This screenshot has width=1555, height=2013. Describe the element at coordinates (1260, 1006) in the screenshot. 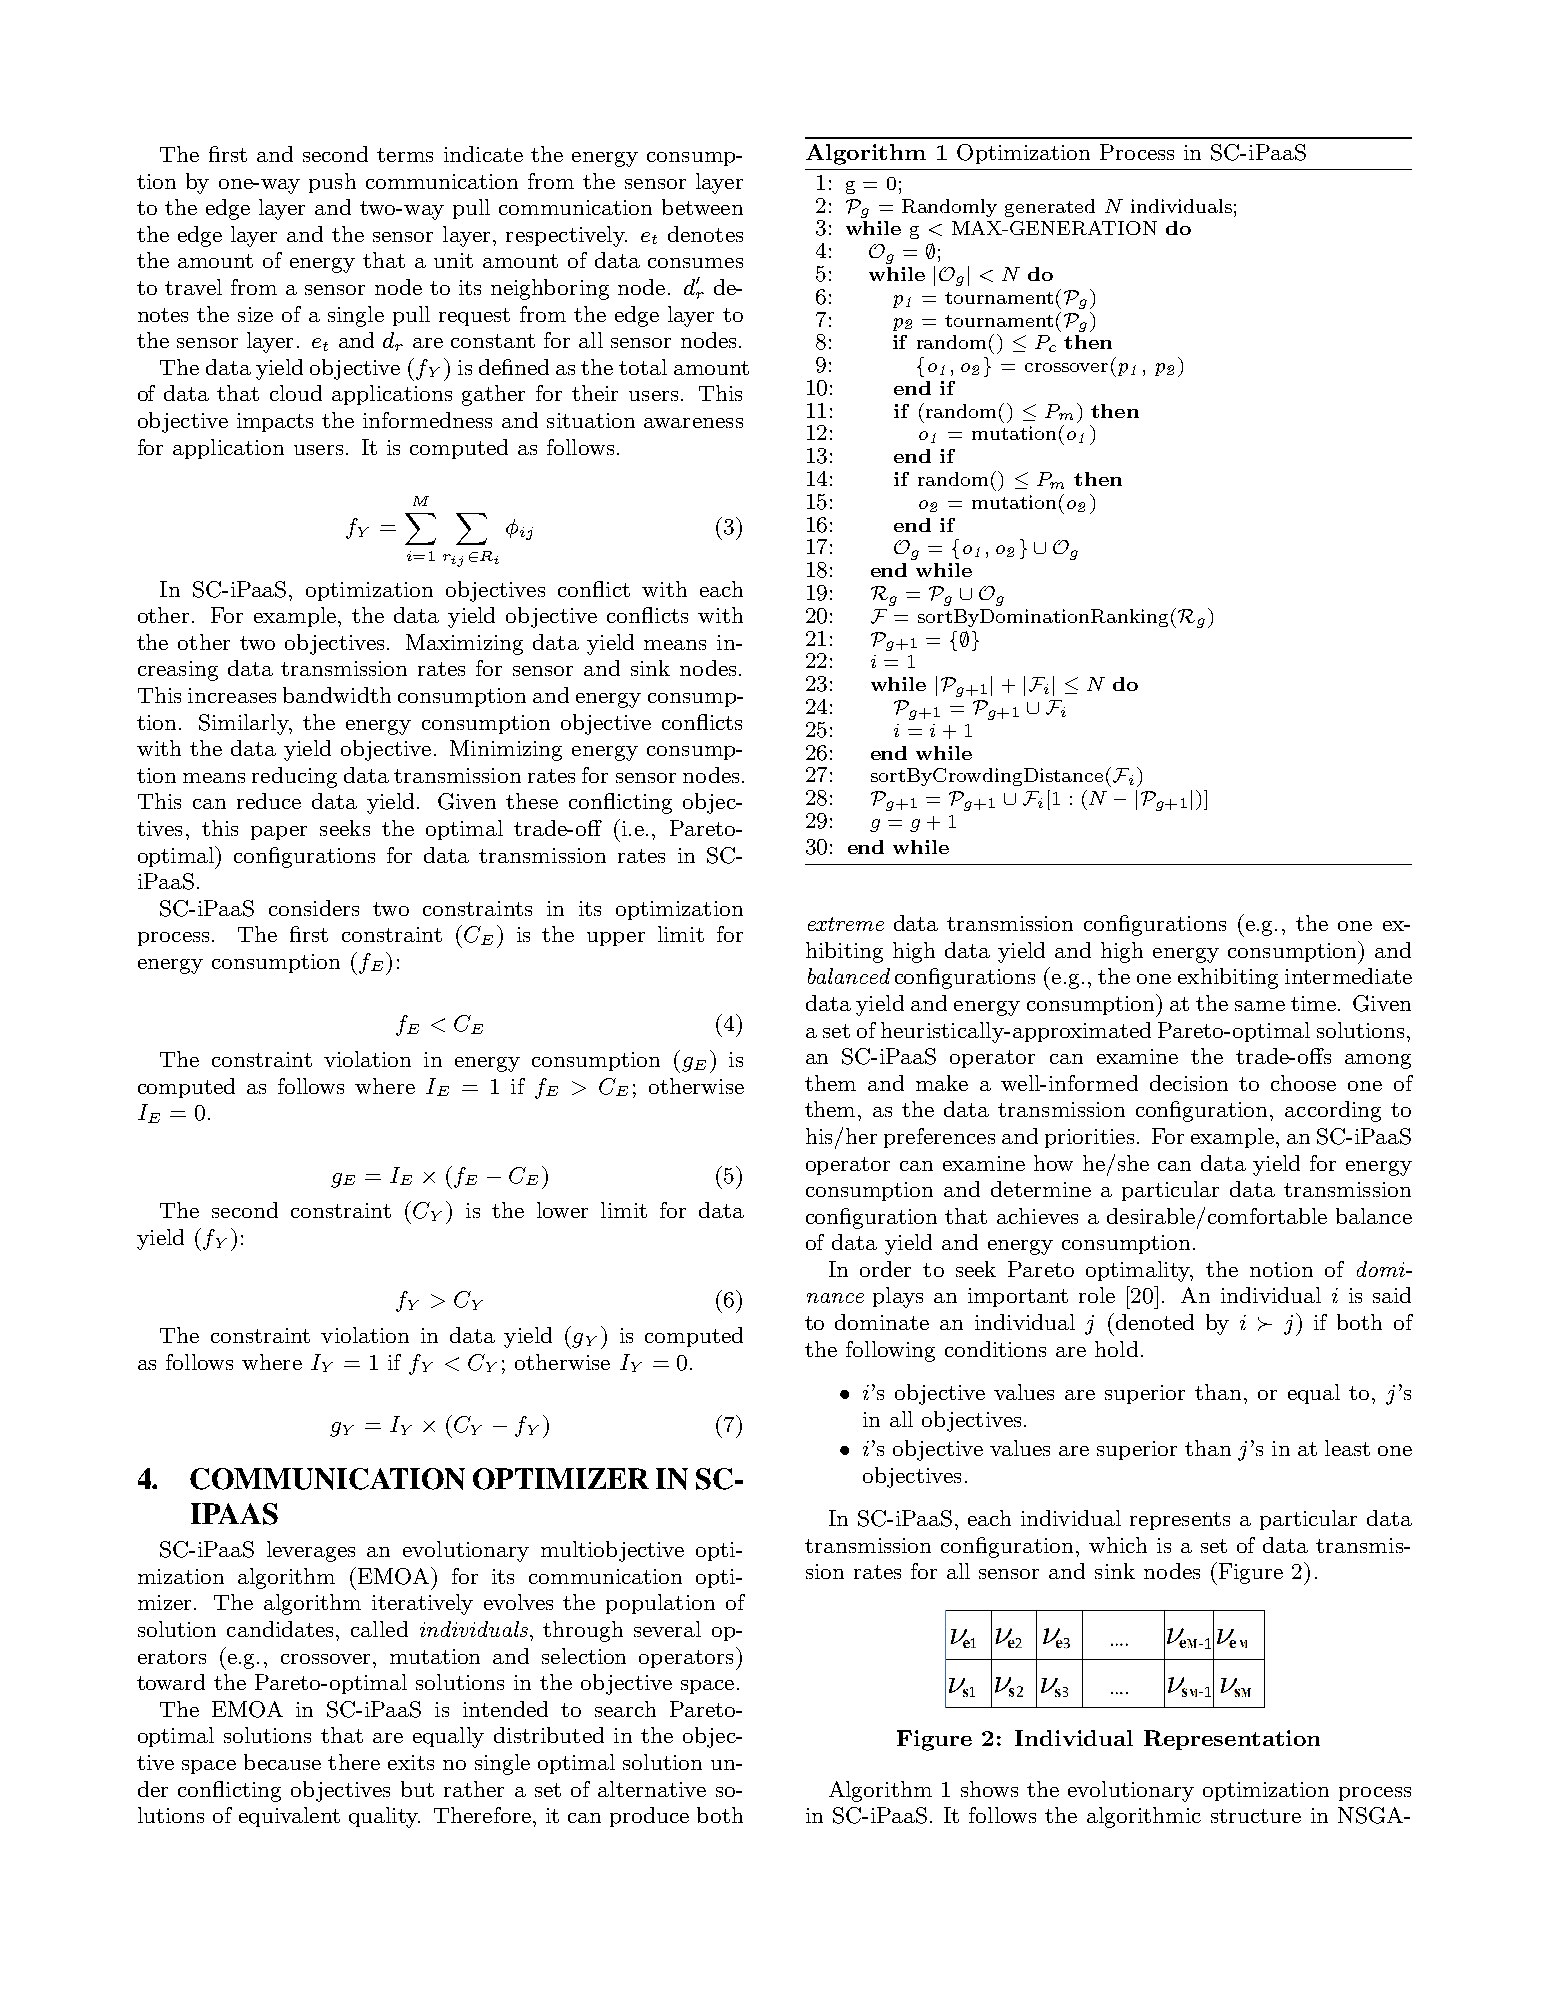

I see `same` at that location.
